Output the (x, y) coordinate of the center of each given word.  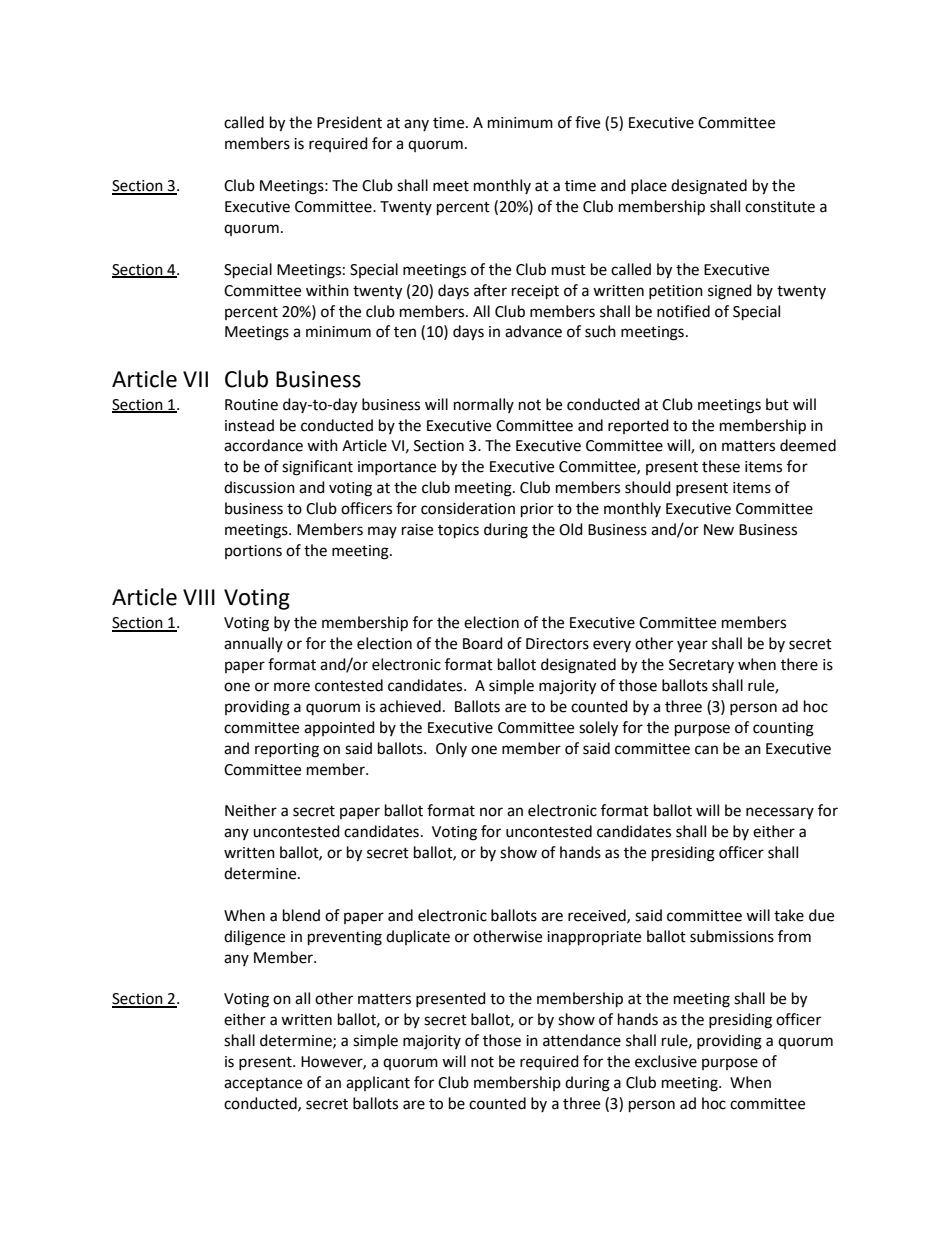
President (349, 122)
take (789, 915)
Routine (251, 405)
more (292, 687)
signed (730, 292)
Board (483, 643)
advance (533, 331)
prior (537, 510)
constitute (780, 207)
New (719, 530)
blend (301, 915)
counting (783, 729)
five (587, 122)
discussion (259, 487)
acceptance (263, 1084)
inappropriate (594, 938)
